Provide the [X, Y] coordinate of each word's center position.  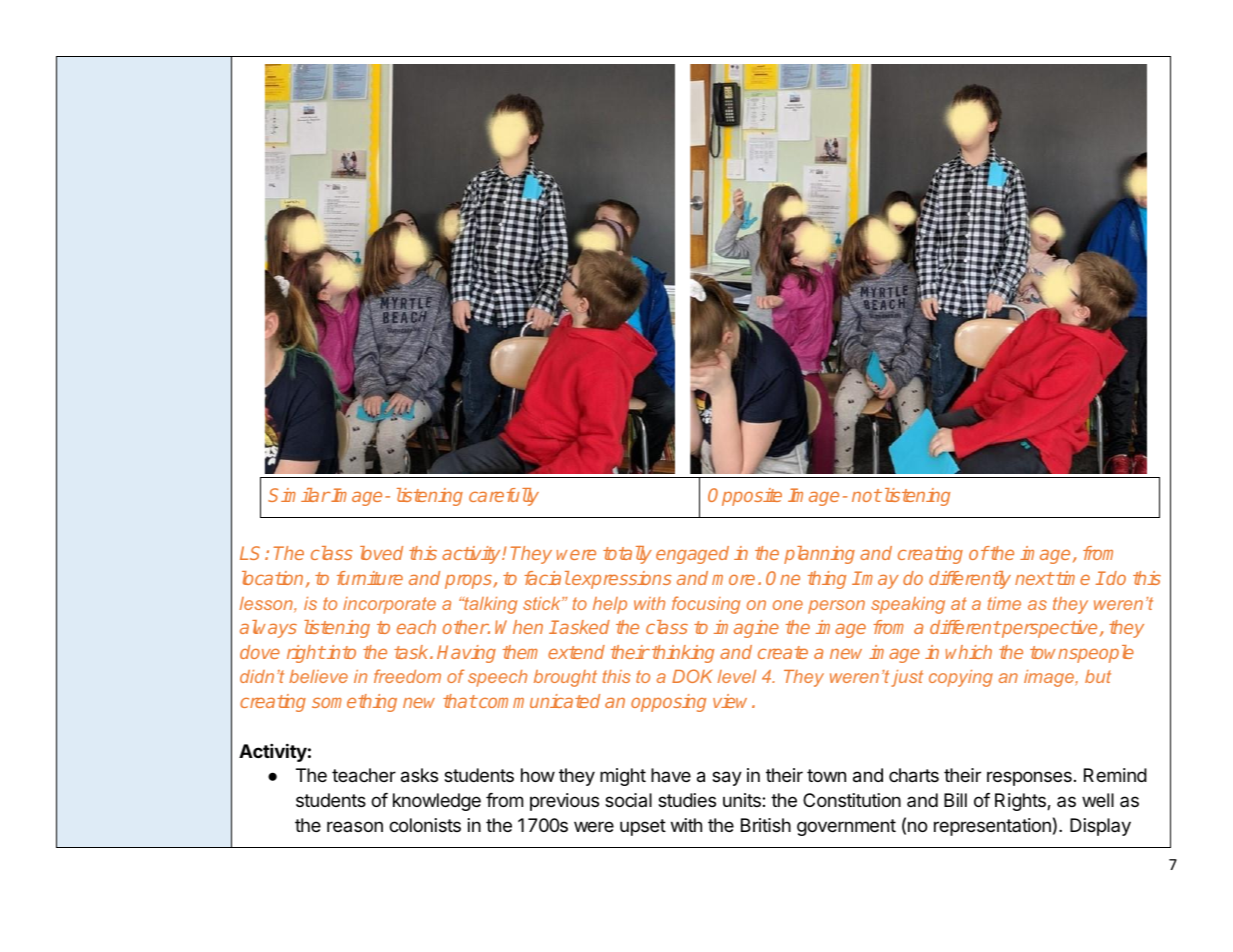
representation [992, 827]
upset [643, 827]
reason [355, 826]
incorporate [389, 605]
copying [961, 678]
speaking [908, 605]
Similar [299, 495]
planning [819, 555]
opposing [668, 703]
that [460, 701]
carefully [504, 497]
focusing [706, 605]
